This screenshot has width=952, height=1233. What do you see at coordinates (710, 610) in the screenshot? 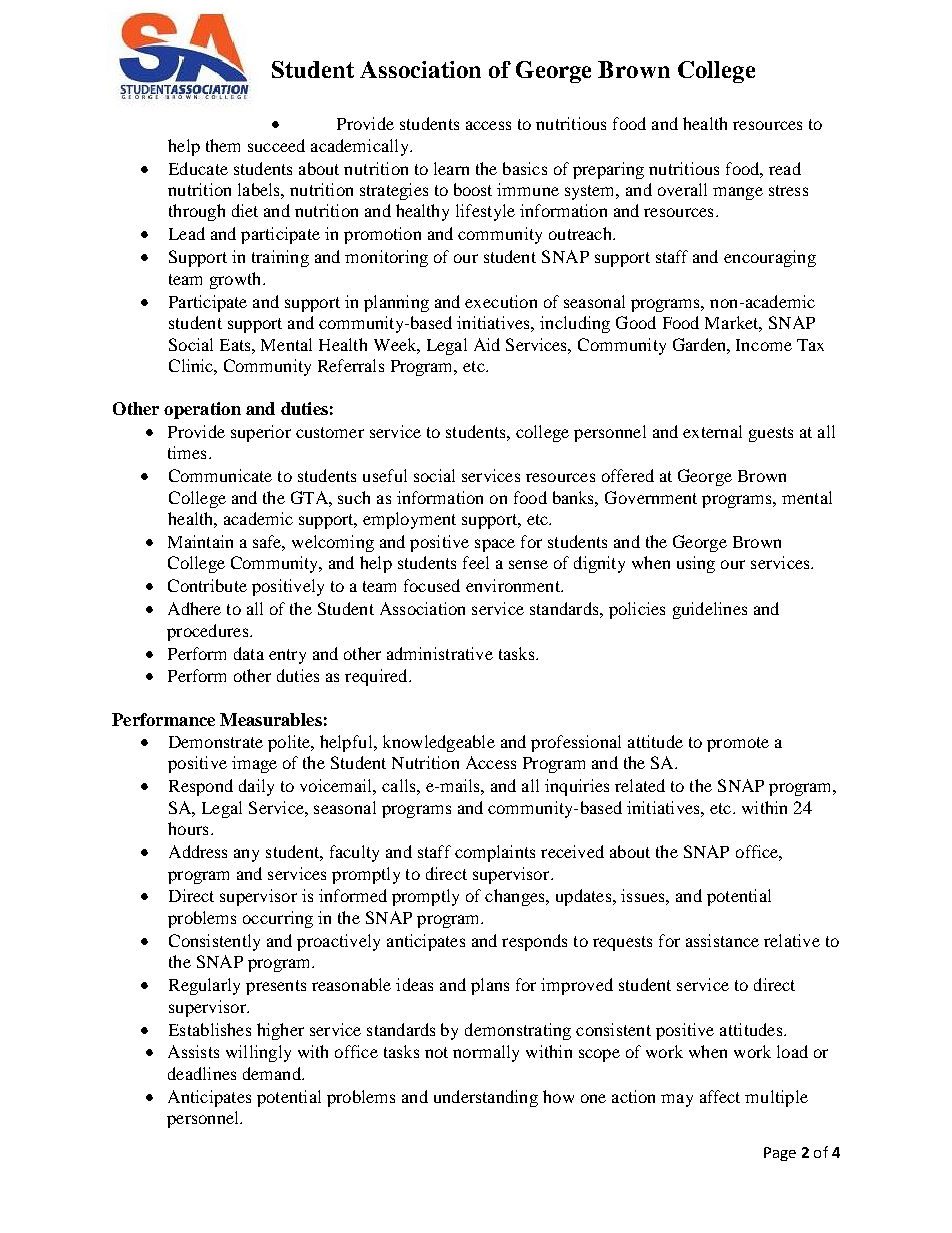
I see `guidelines` at bounding box center [710, 610].
